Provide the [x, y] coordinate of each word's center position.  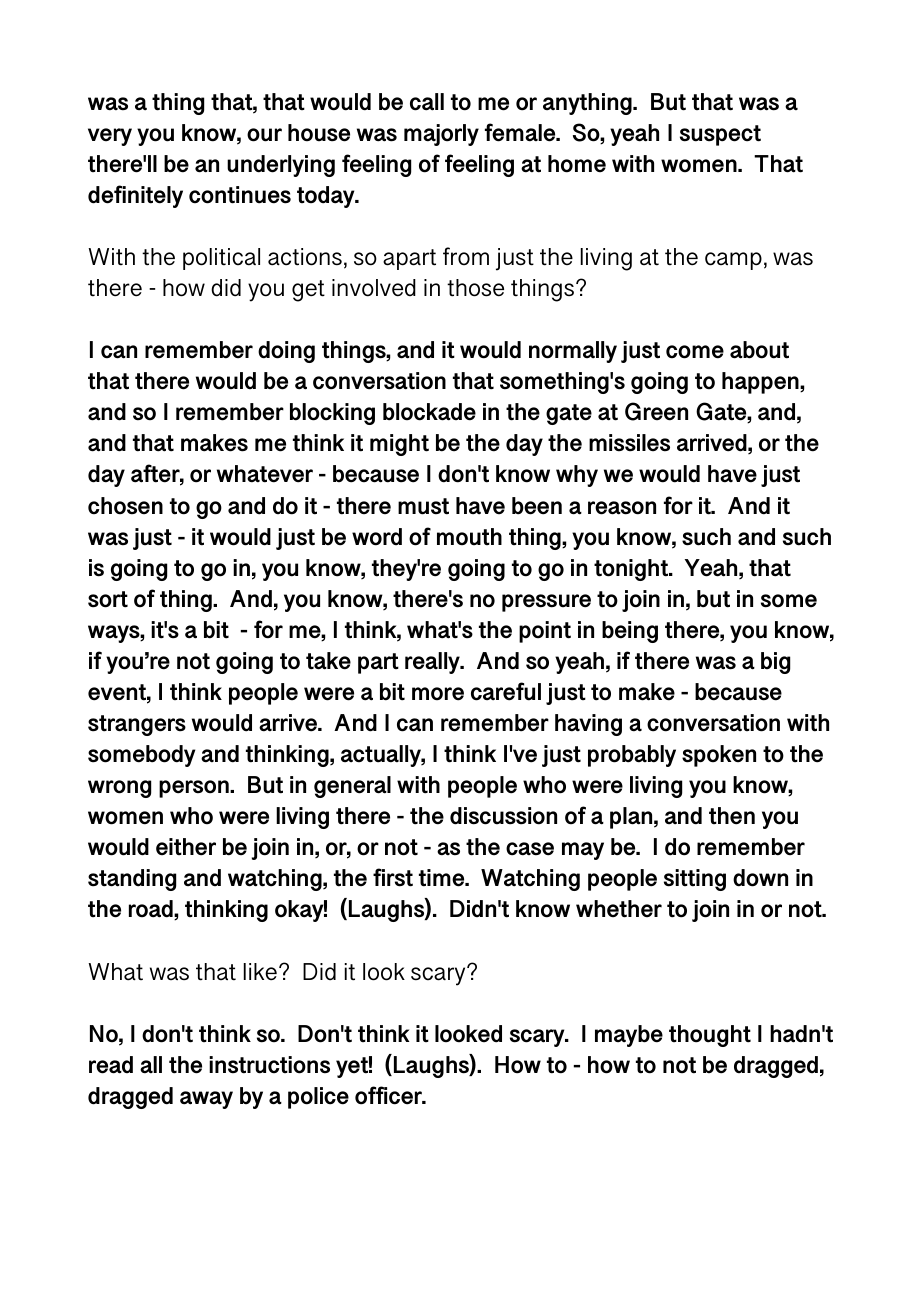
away [206, 1100]
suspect [720, 135]
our [264, 135]
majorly [441, 135]
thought [710, 1036]
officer [389, 1095]
